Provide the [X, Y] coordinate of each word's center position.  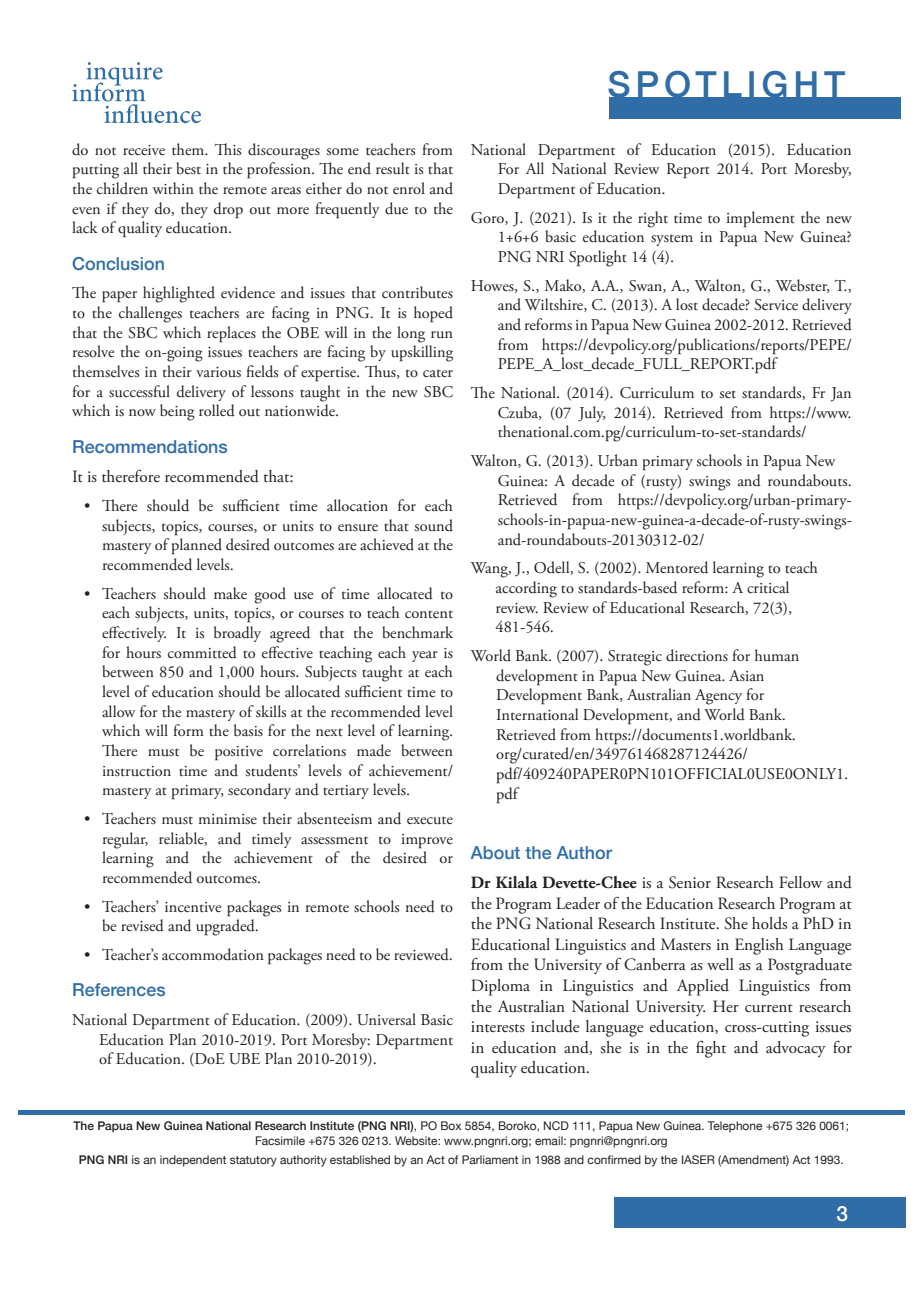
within [173, 188]
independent [193, 1161]
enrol [409, 188]
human [777, 655]
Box [451, 1125]
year [425, 656]
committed [202, 652]
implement [761, 219]
